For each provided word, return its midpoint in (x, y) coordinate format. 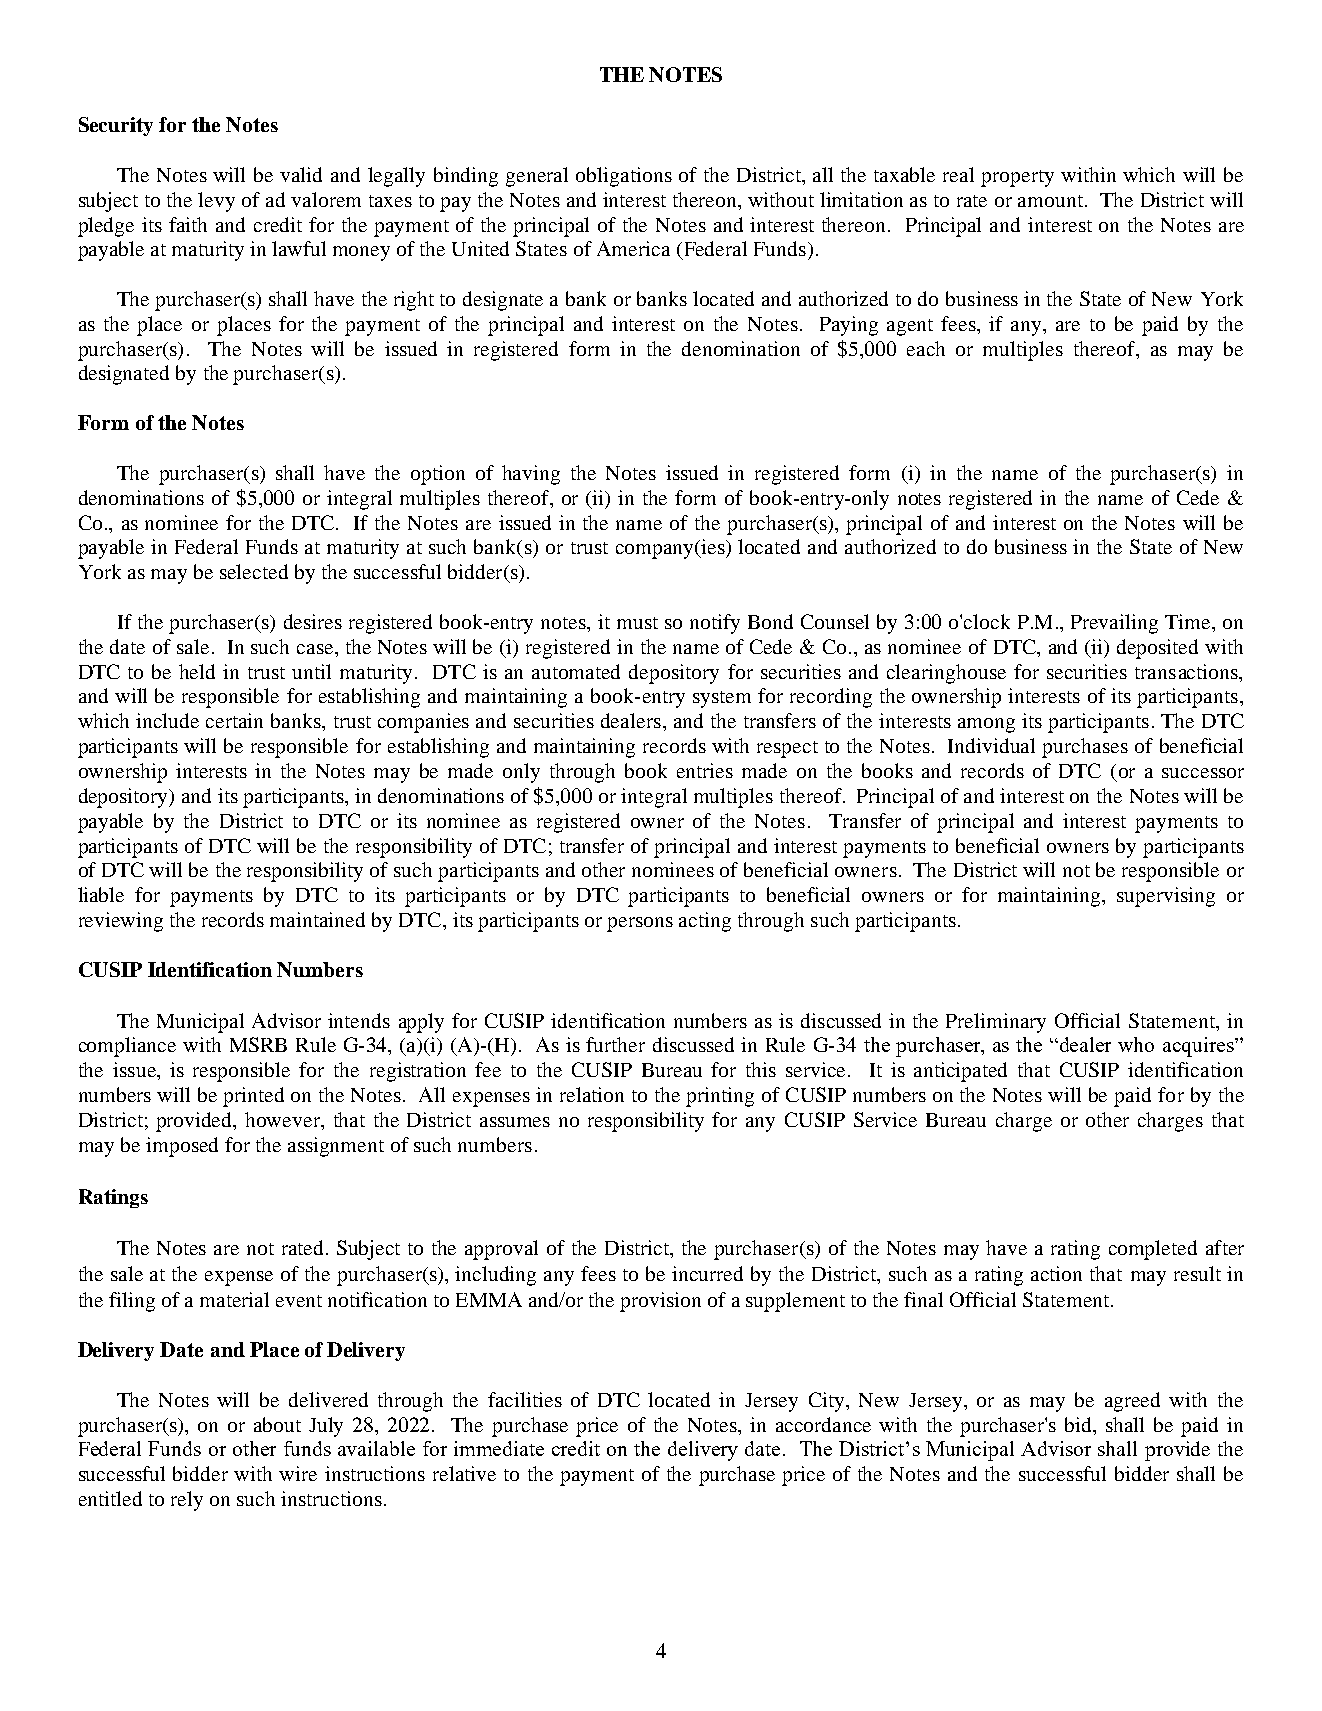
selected (254, 571)
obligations (624, 177)
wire (298, 1473)
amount (1052, 201)
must (637, 623)
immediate (499, 1448)
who (1136, 1044)
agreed (1132, 1402)
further (615, 1044)
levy (216, 202)
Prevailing (1114, 624)
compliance (127, 1047)
